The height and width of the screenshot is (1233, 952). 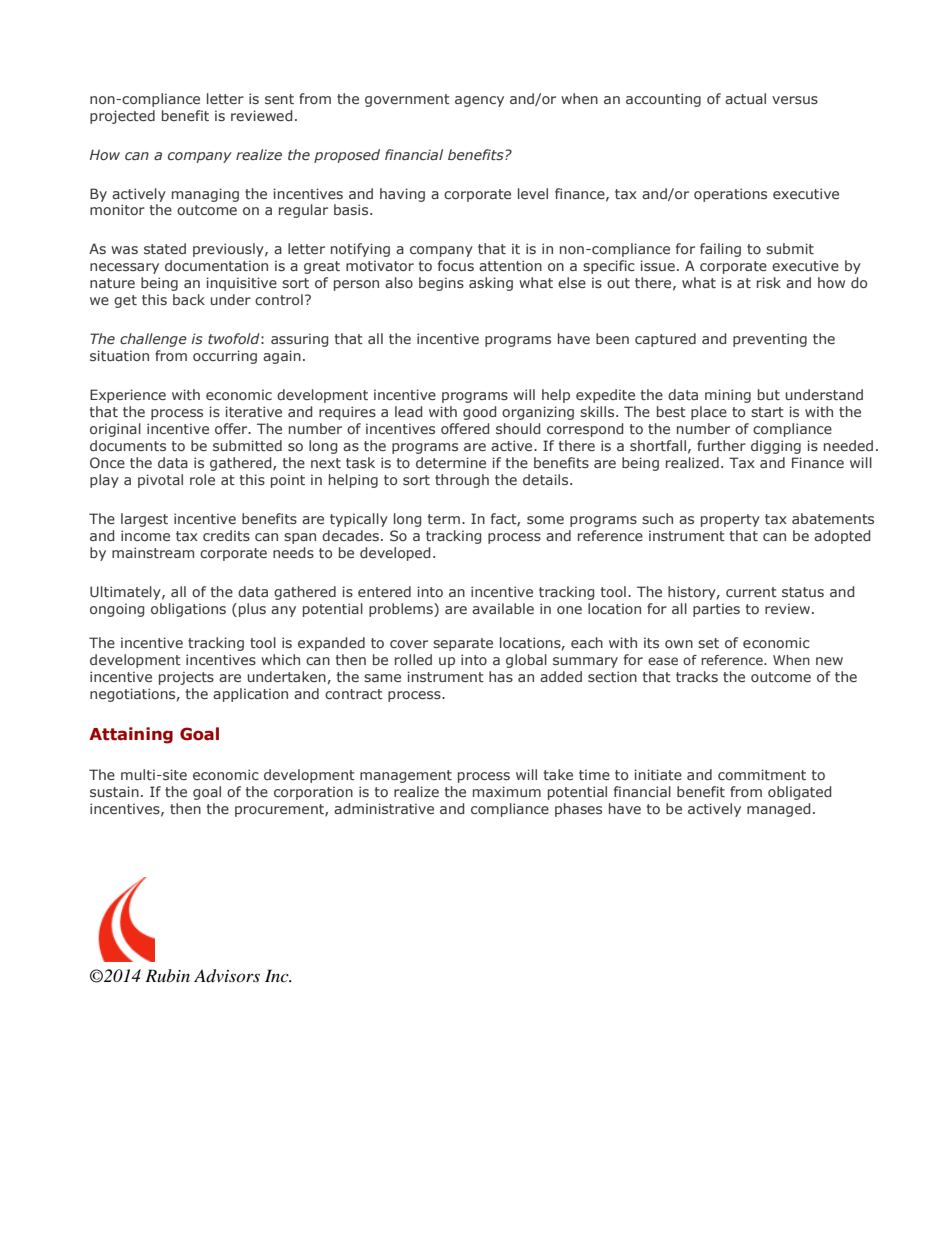 I want to click on challenge, so click(x=153, y=340).
